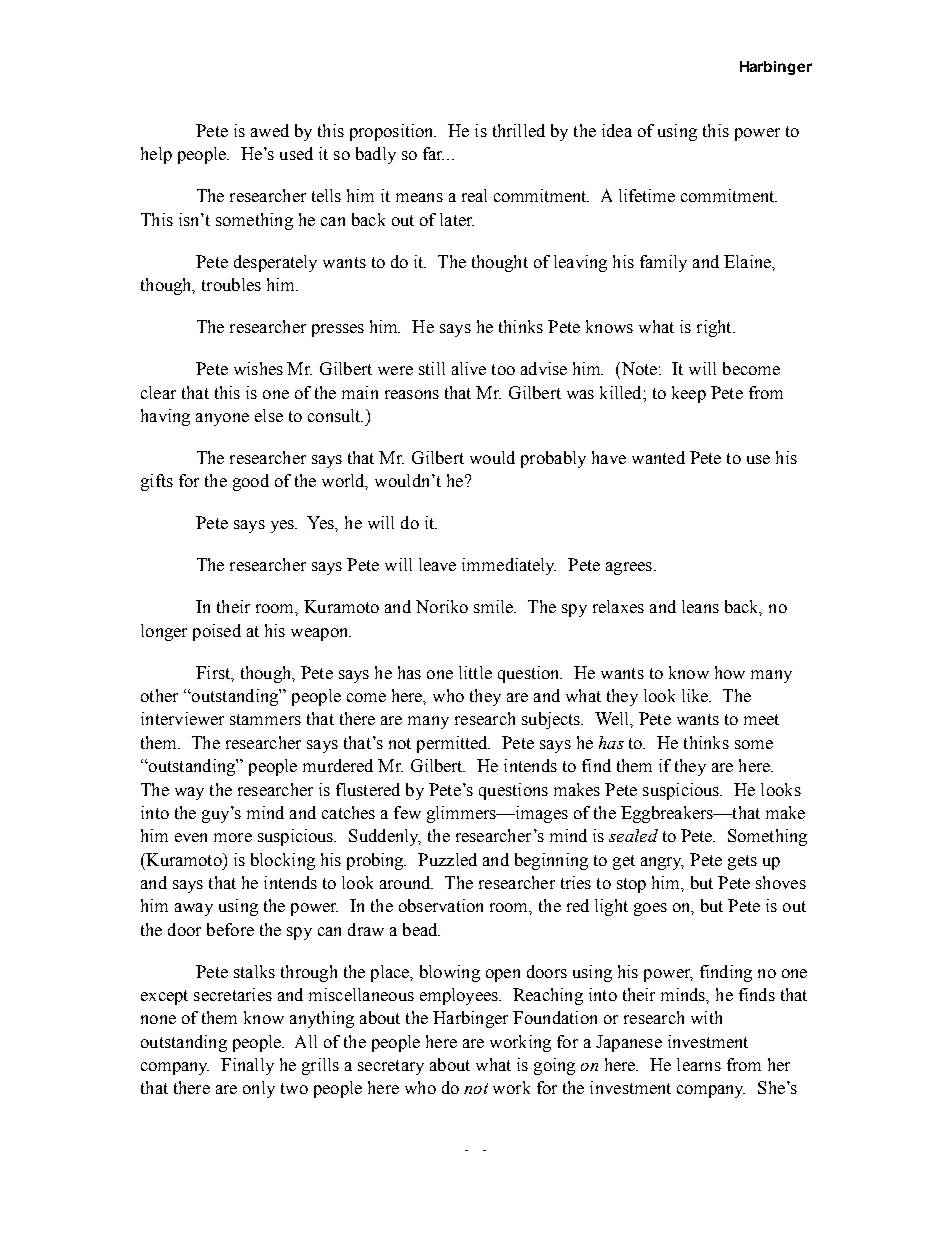 The width and height of the document is (952, 1233). Describe the element at coordinates (217, 632) in the document. I see `poised` at that location.
